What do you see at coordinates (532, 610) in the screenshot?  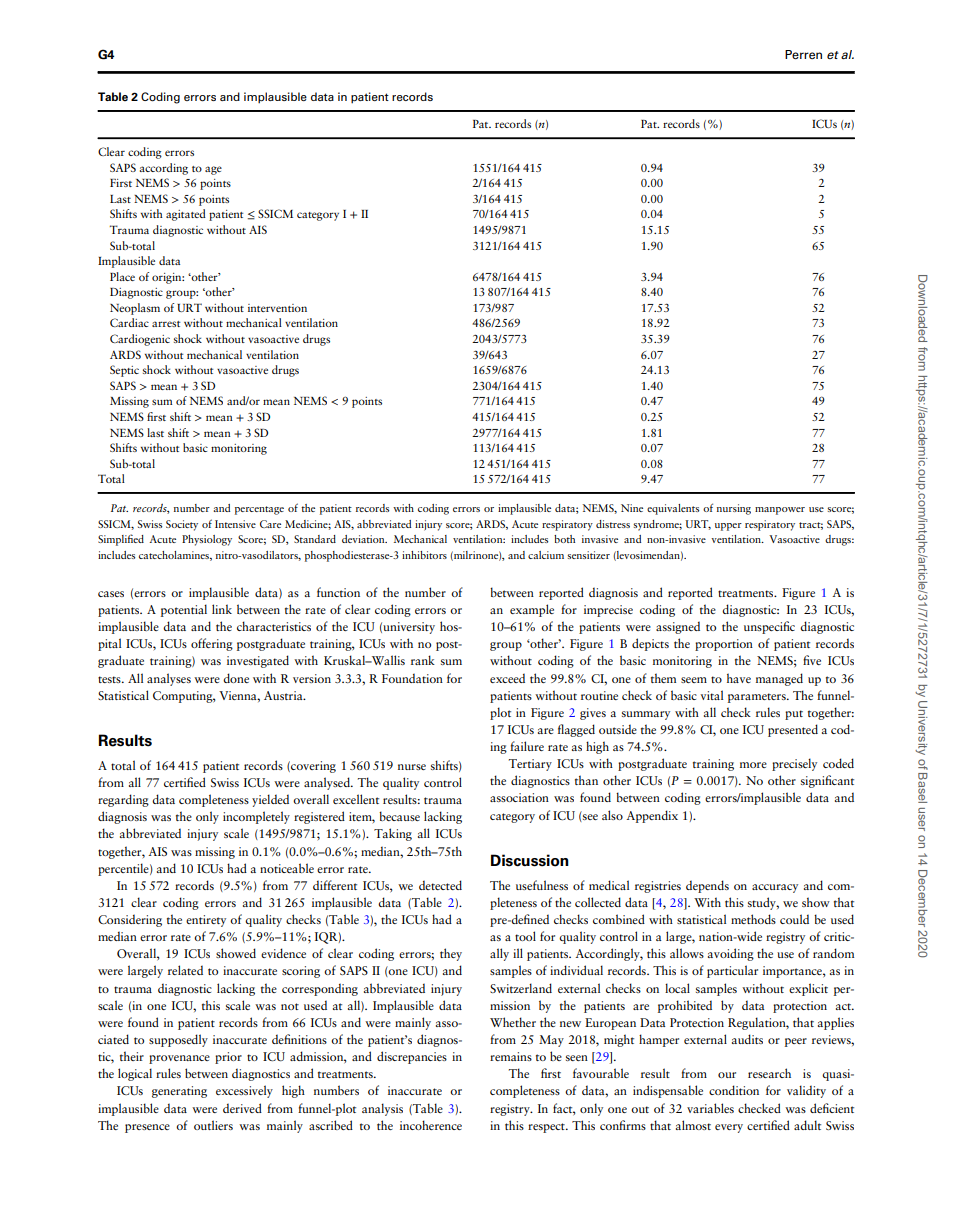 I see `example` at bounding box center [532, 610].
